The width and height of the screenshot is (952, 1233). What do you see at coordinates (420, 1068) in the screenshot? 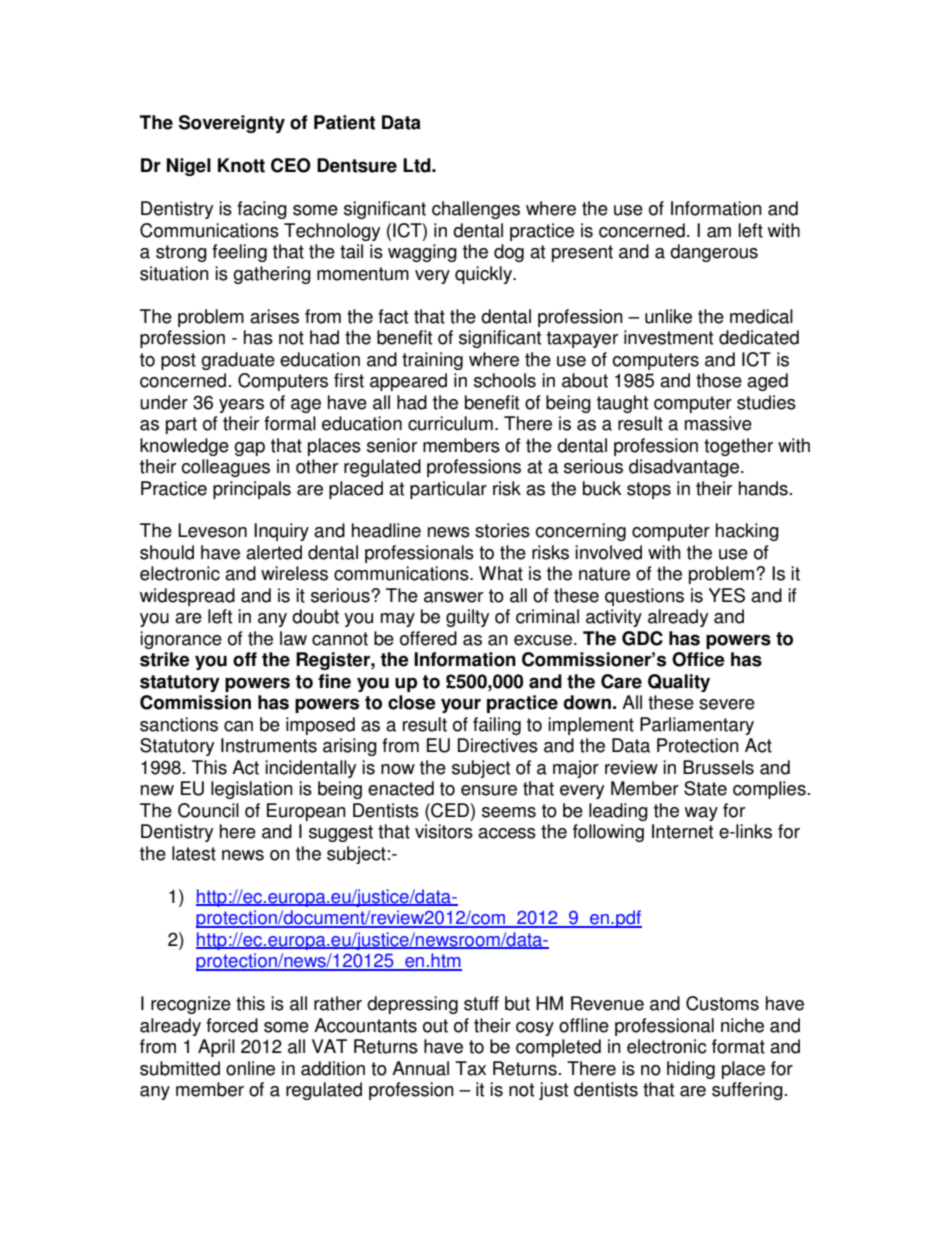
I see `Annual` at bounding box center [420, 1068].
